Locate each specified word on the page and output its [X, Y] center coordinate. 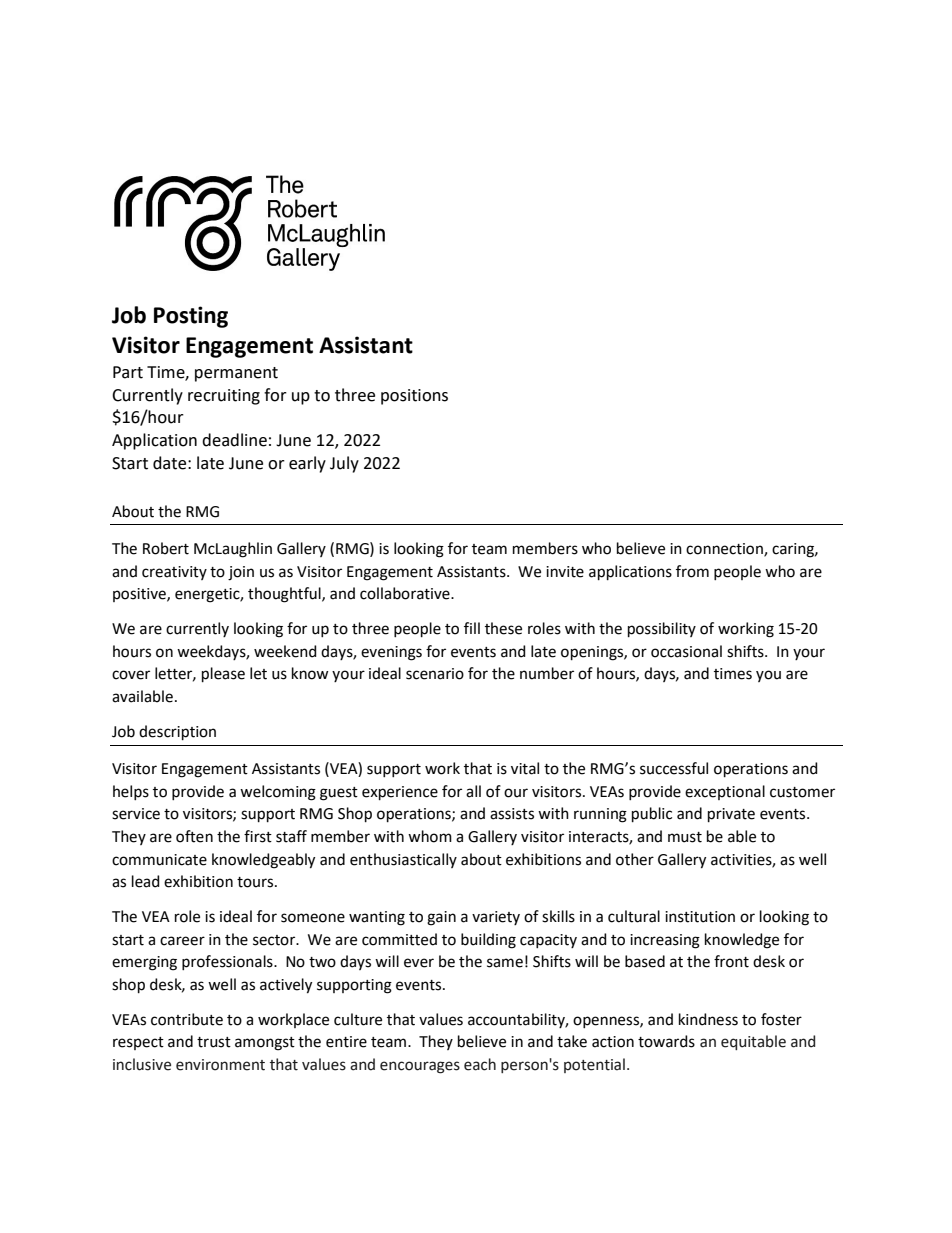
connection [725, 550]
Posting [191, 317]
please [223, 674]
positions [414, 397]
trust [214, 1042]
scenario [435, 674]
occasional [686, 651]
